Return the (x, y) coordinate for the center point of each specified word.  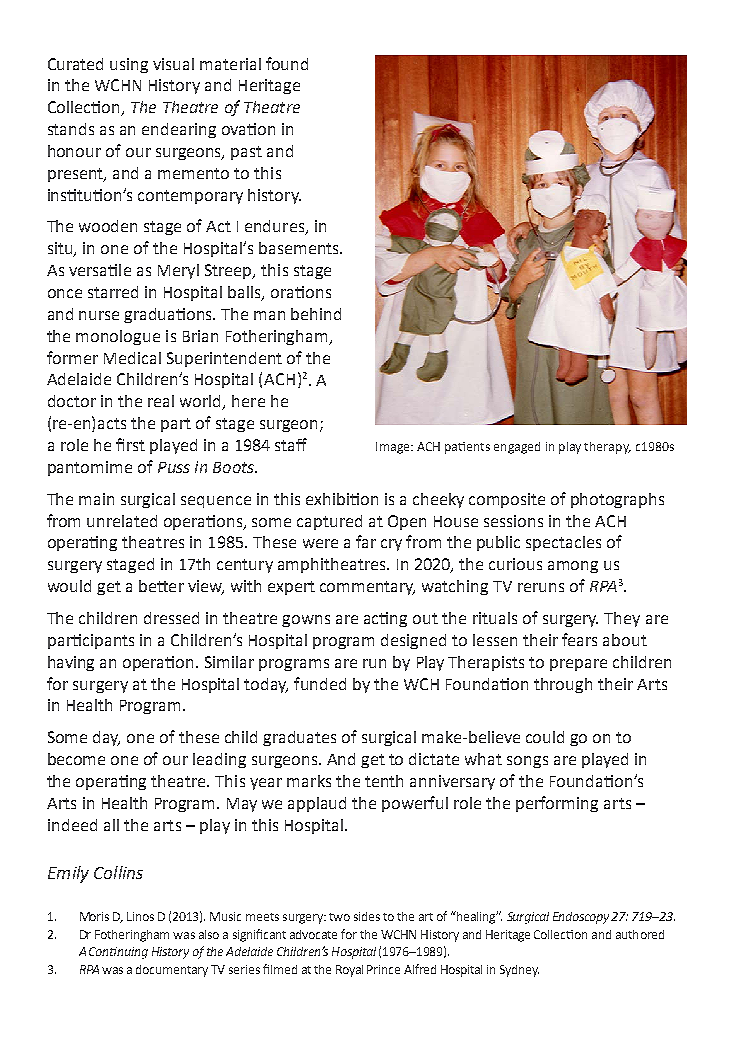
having (71, 663)
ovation (248, 129)
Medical (132, 358)
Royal (349, 971)
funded (320, 683)
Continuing (118, 953)
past (246, 153)
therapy (607, 448)
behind (316, 314)
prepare (578, 665)
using (129, 65)
